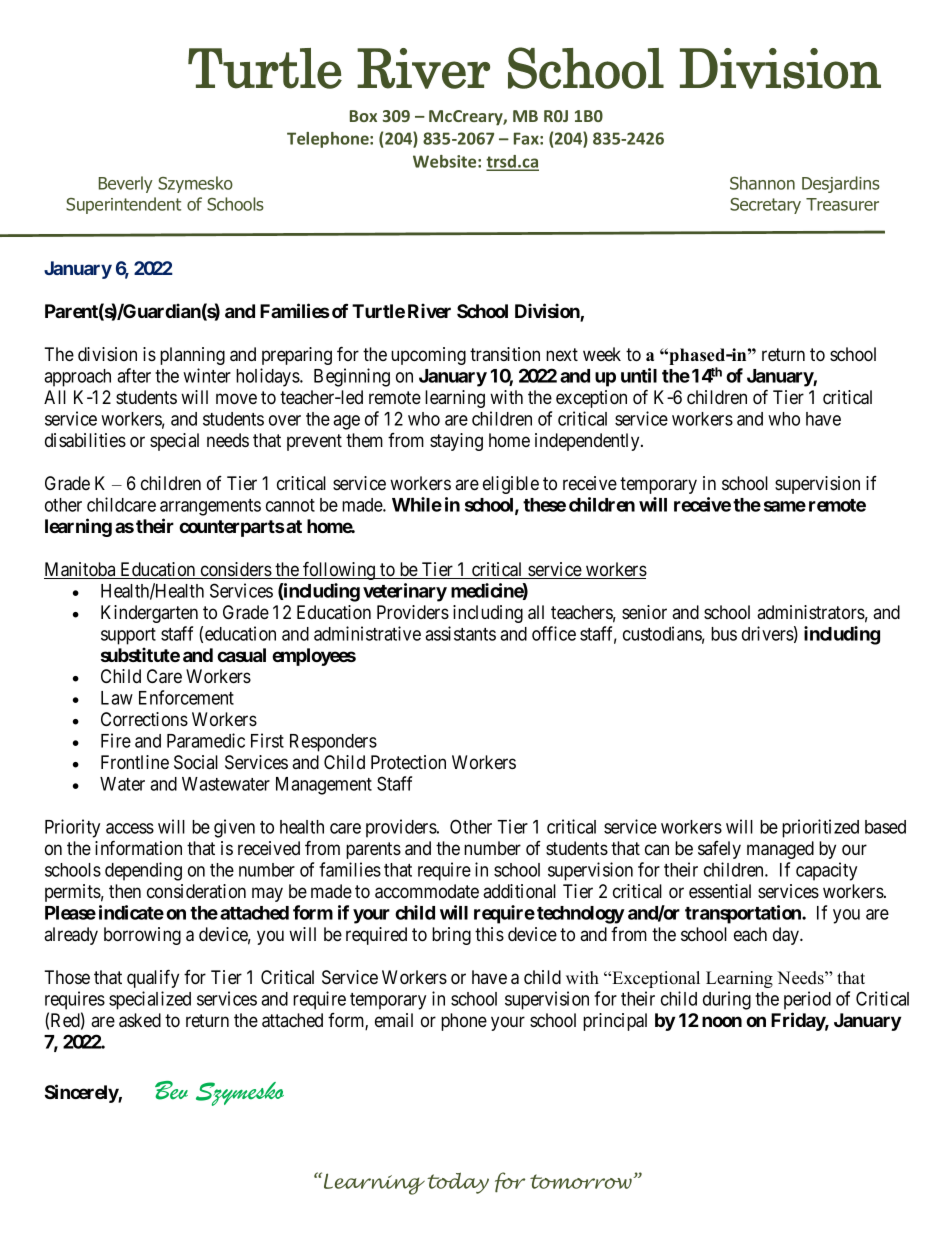 The image size is (952, 1233). What do you see at coordinates (762, 183) in the document?
I see `Shannon` at bounding box center [762, 183].
